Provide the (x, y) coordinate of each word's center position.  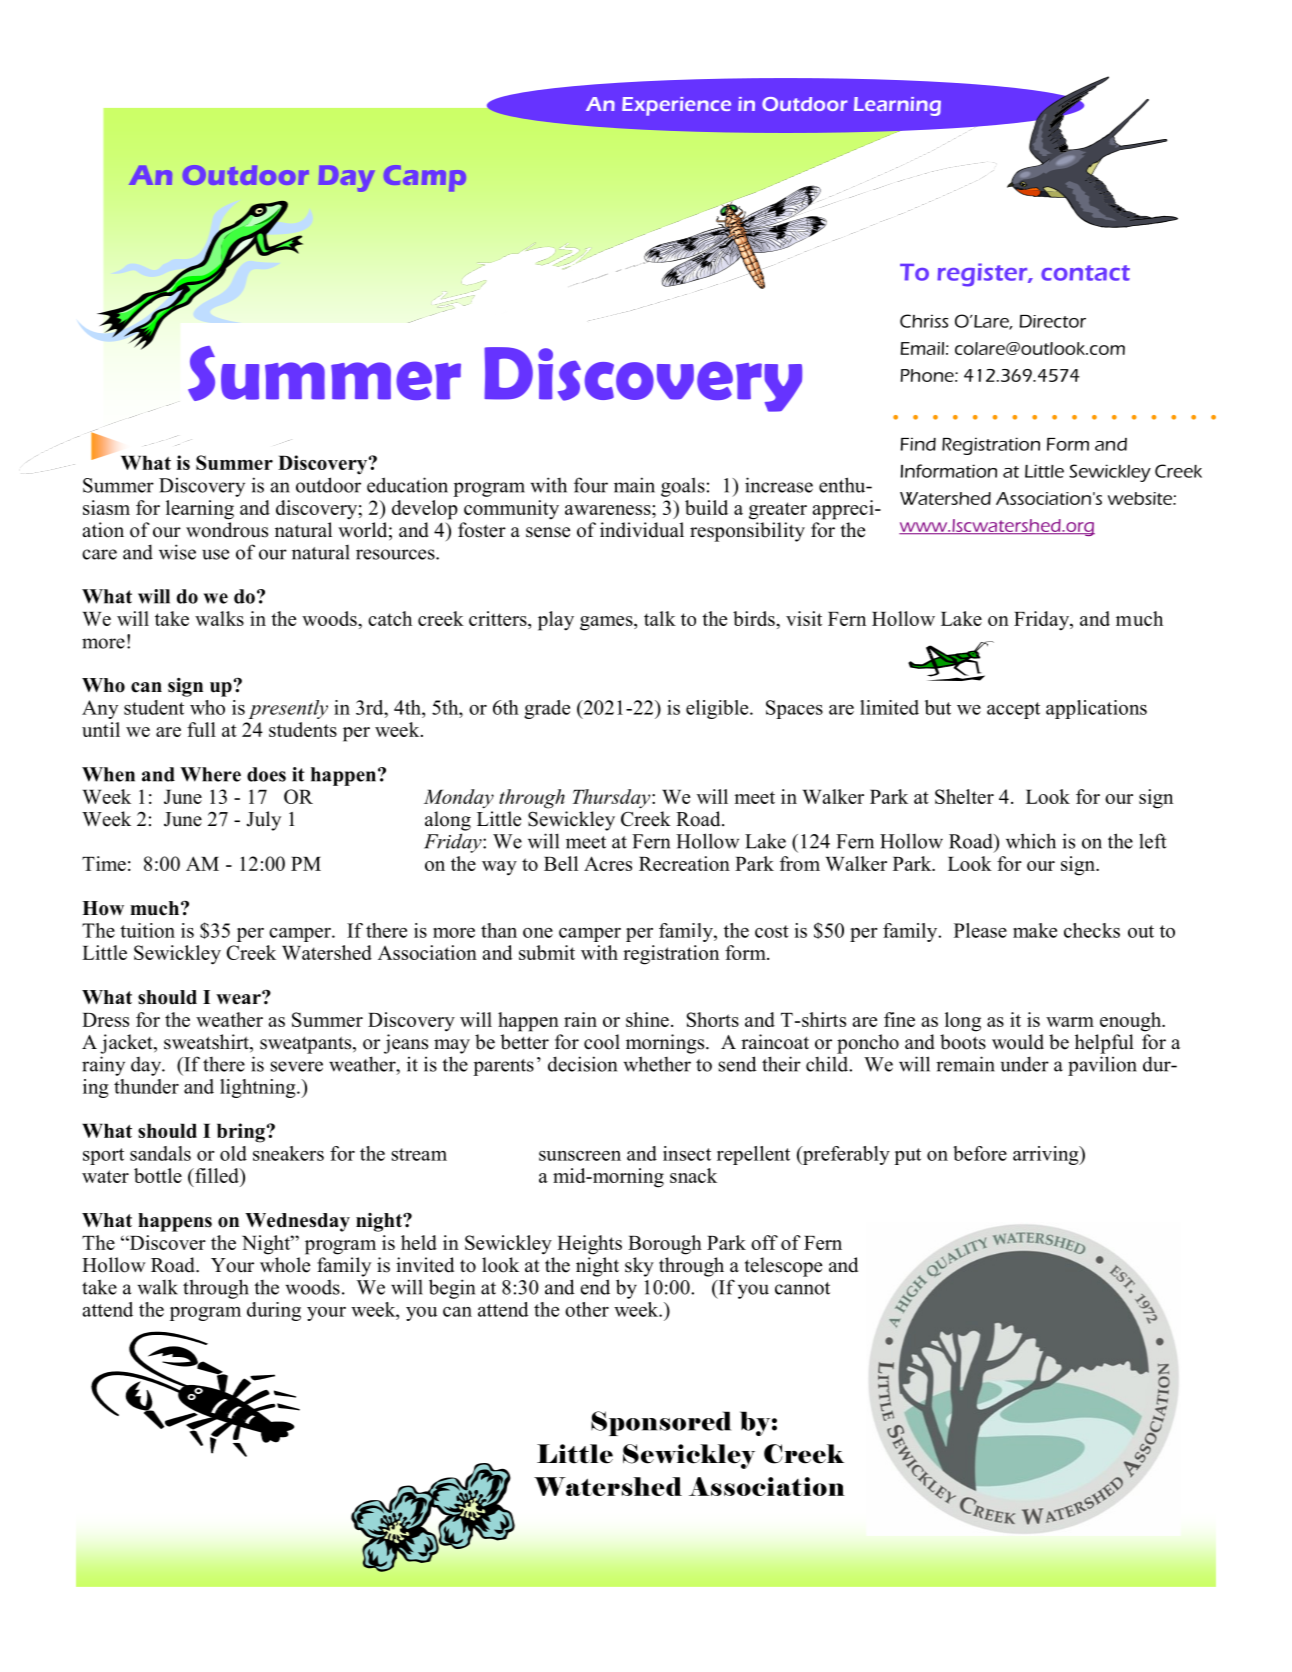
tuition (147, 930)
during (274, 1311)
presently (288, 709)
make (1035, 930)
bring (241, 1133)
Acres (608, 863)
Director (1053, 321)
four (591, 485)
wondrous (227, 530)
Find (918, 444)
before (980, 1153)
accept (1013, 710)
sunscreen (580, 1156)
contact (1085, 273)
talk (660, 618)
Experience (676, 106)
